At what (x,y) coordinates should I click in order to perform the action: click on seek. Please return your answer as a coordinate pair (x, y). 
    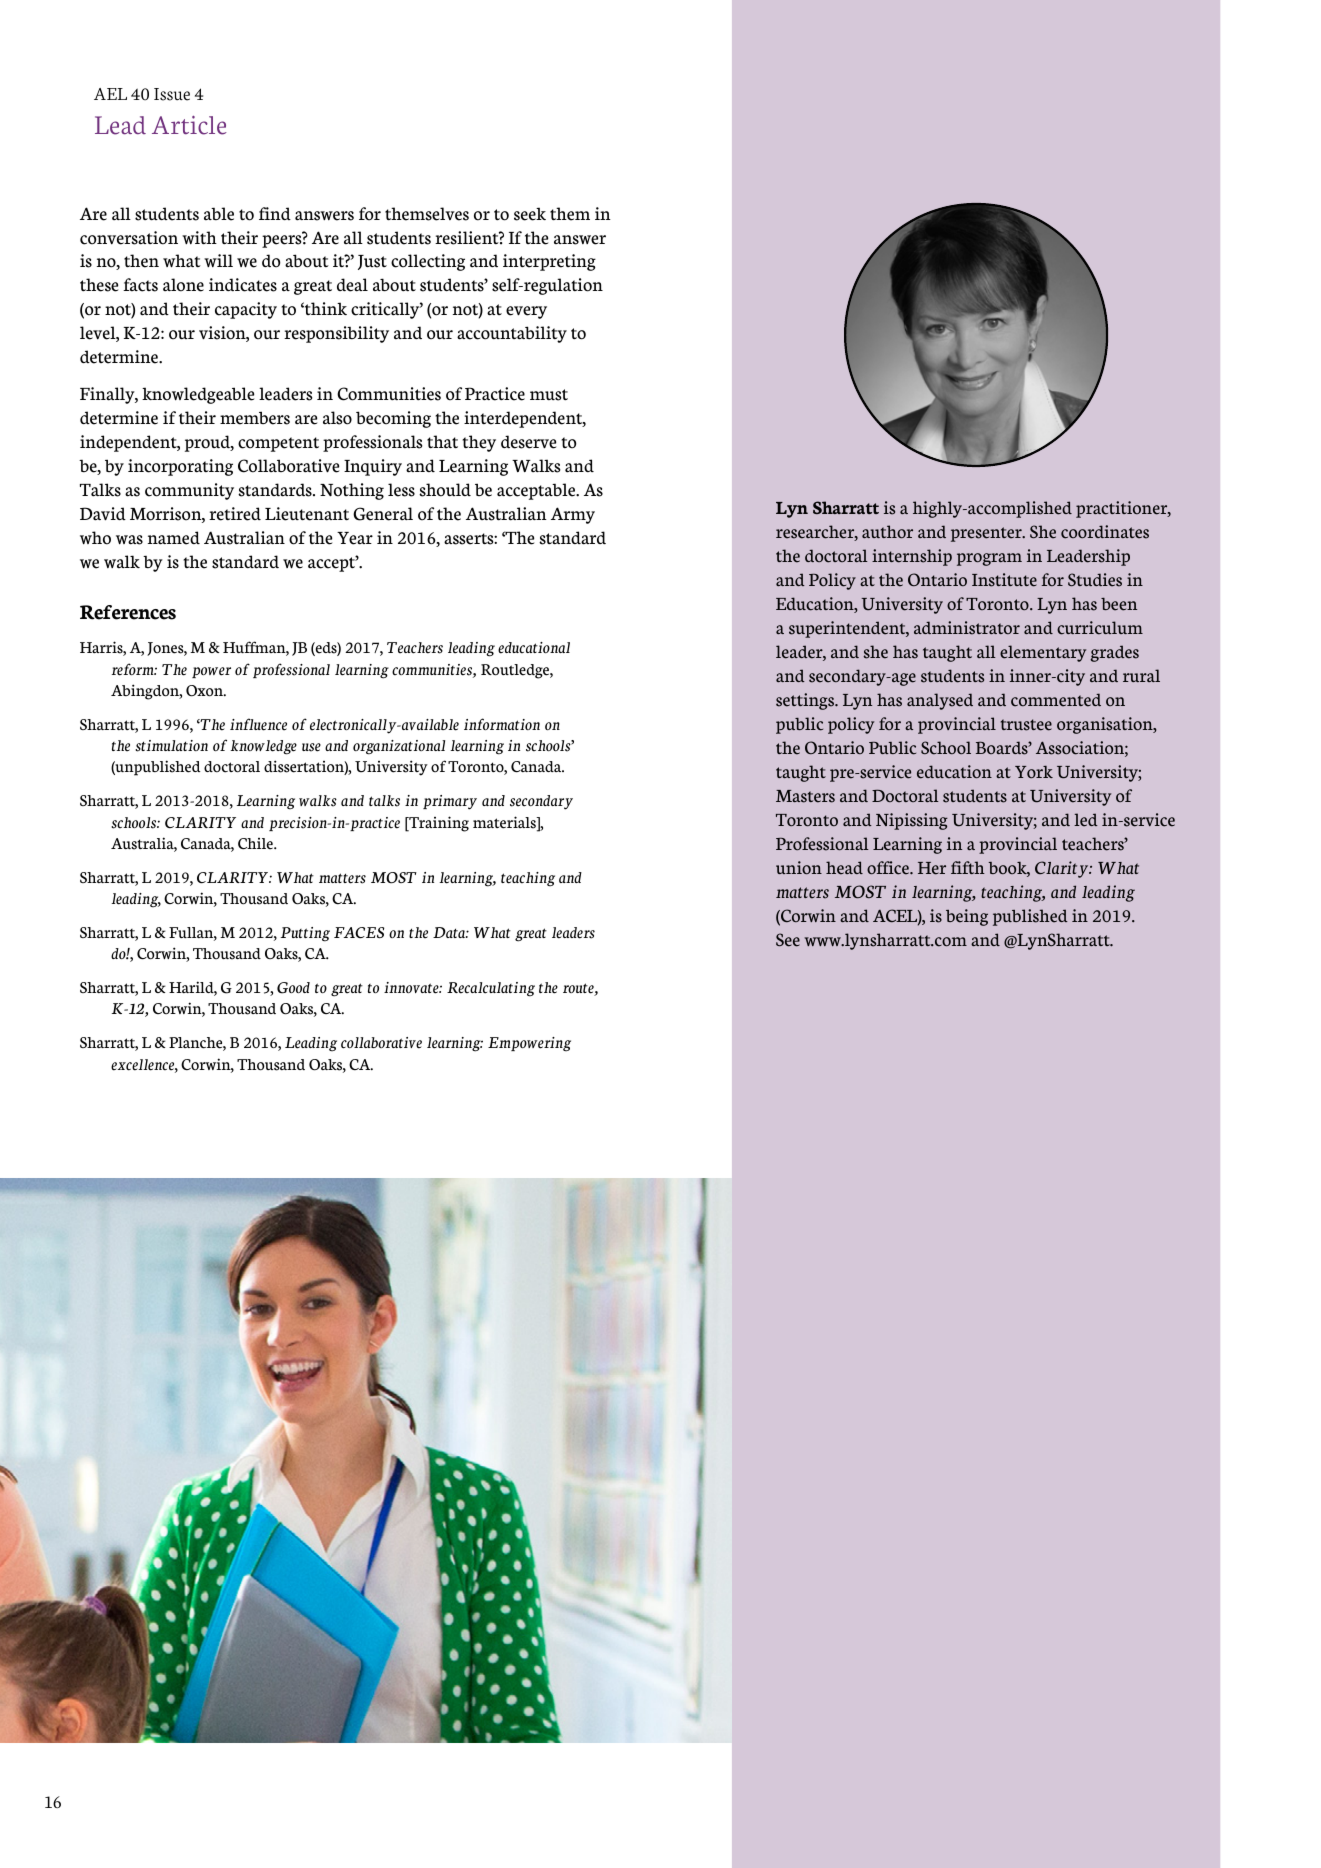
    Looking at the image, I should click on (530, 214).
